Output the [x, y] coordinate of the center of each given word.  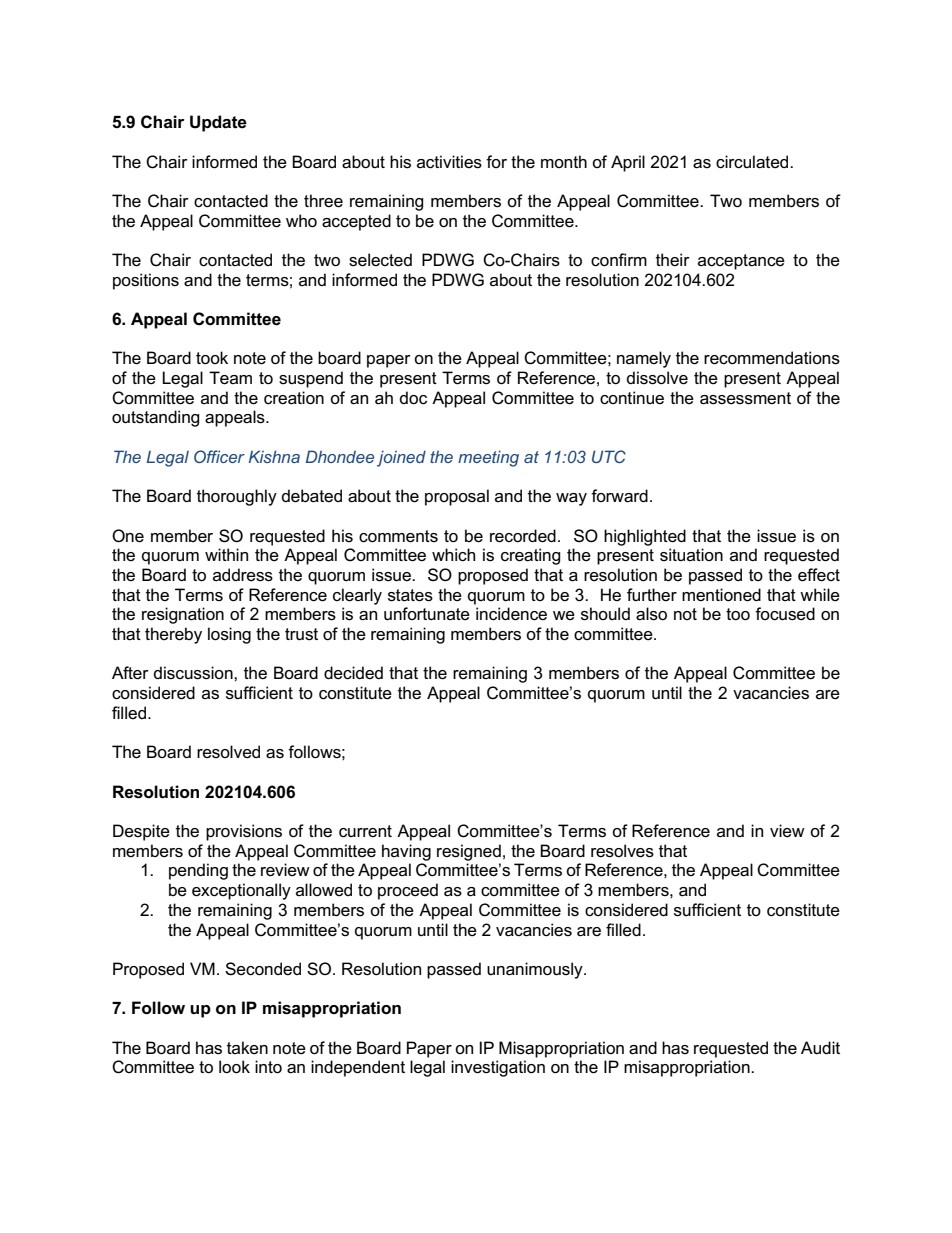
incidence [511, 614]
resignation [183, 615]
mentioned [721, 595]
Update [218, 123]
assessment [745, 398]
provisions [244, 832]
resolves [622, 851]
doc [413, 398]
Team [230, 378]
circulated [753, 162]
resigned [469, 852]
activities [449, 162]
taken [247, 1048]
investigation [498, 1068]
